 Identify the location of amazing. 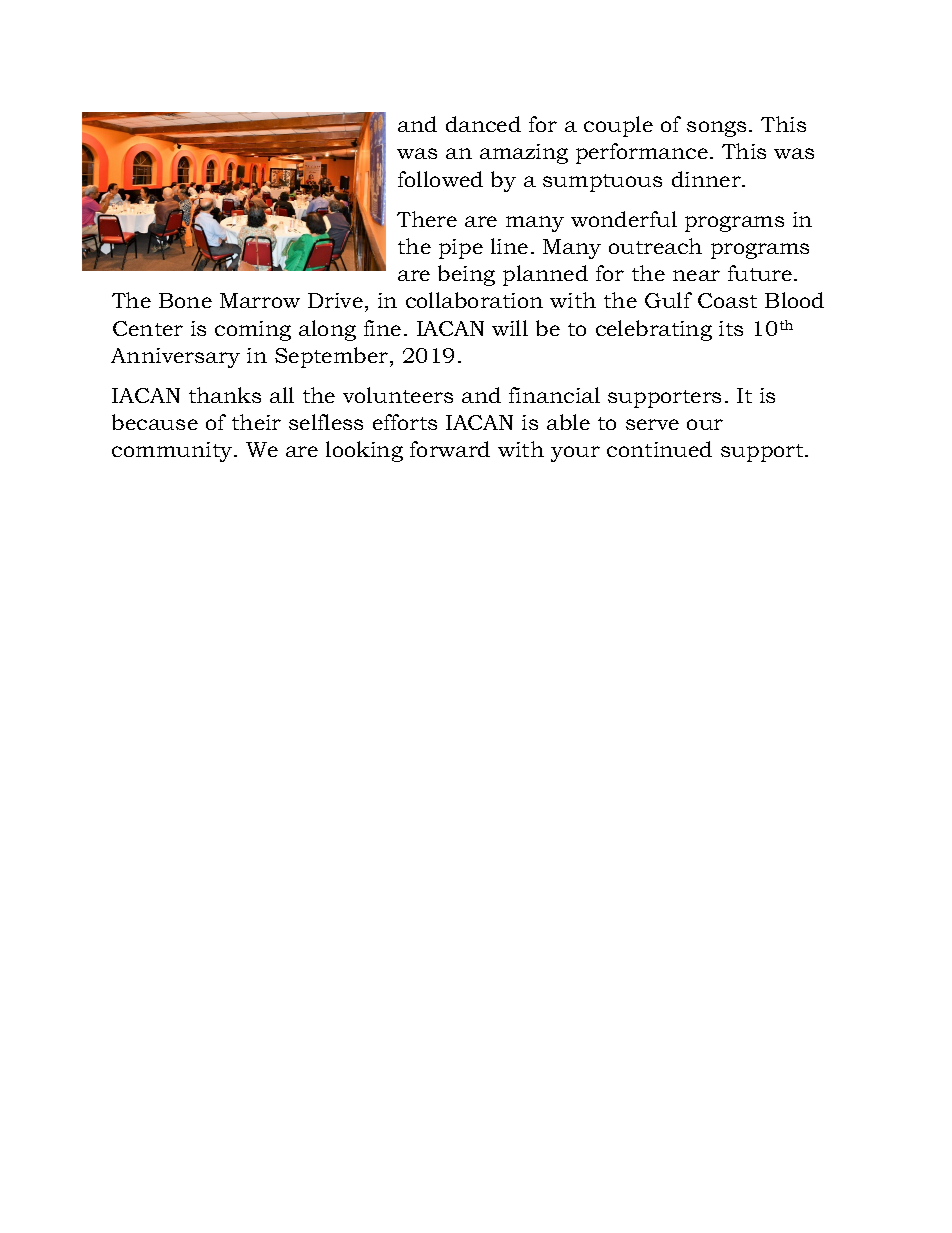
(524, 154).
